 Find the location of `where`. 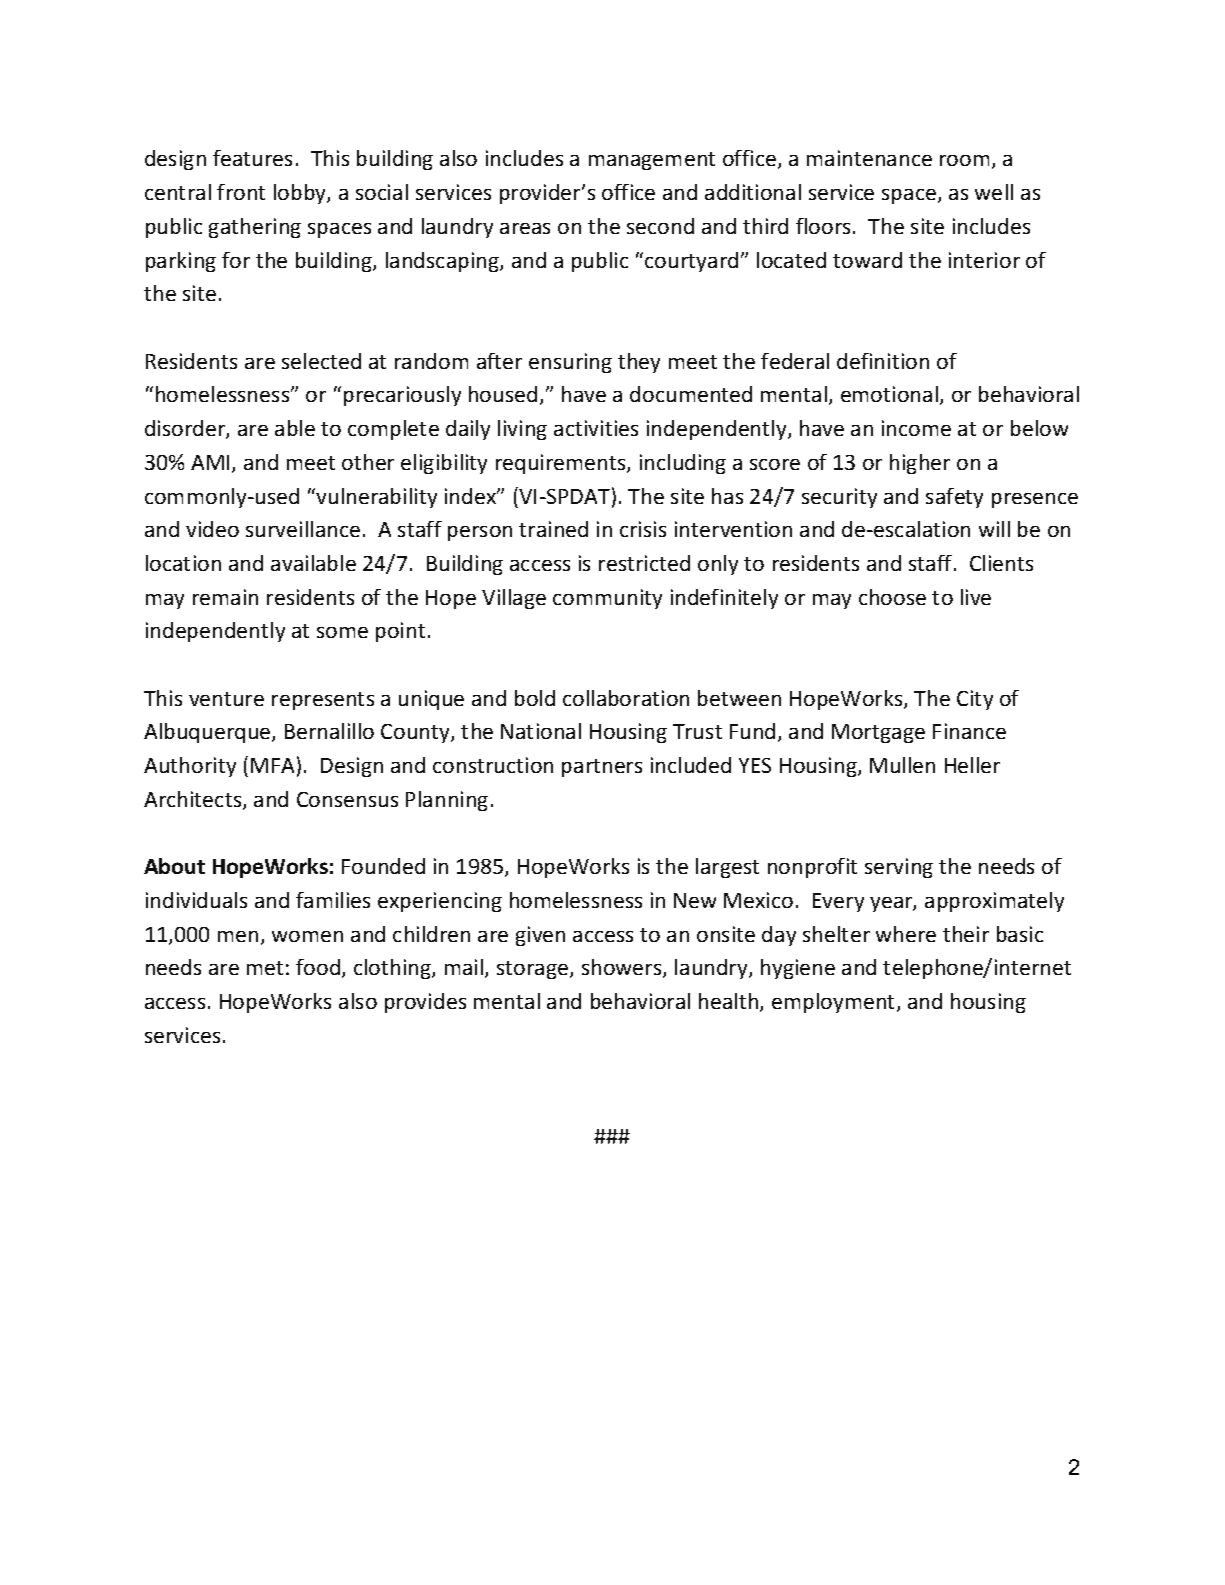

where is located at coordinates (906, 934).
